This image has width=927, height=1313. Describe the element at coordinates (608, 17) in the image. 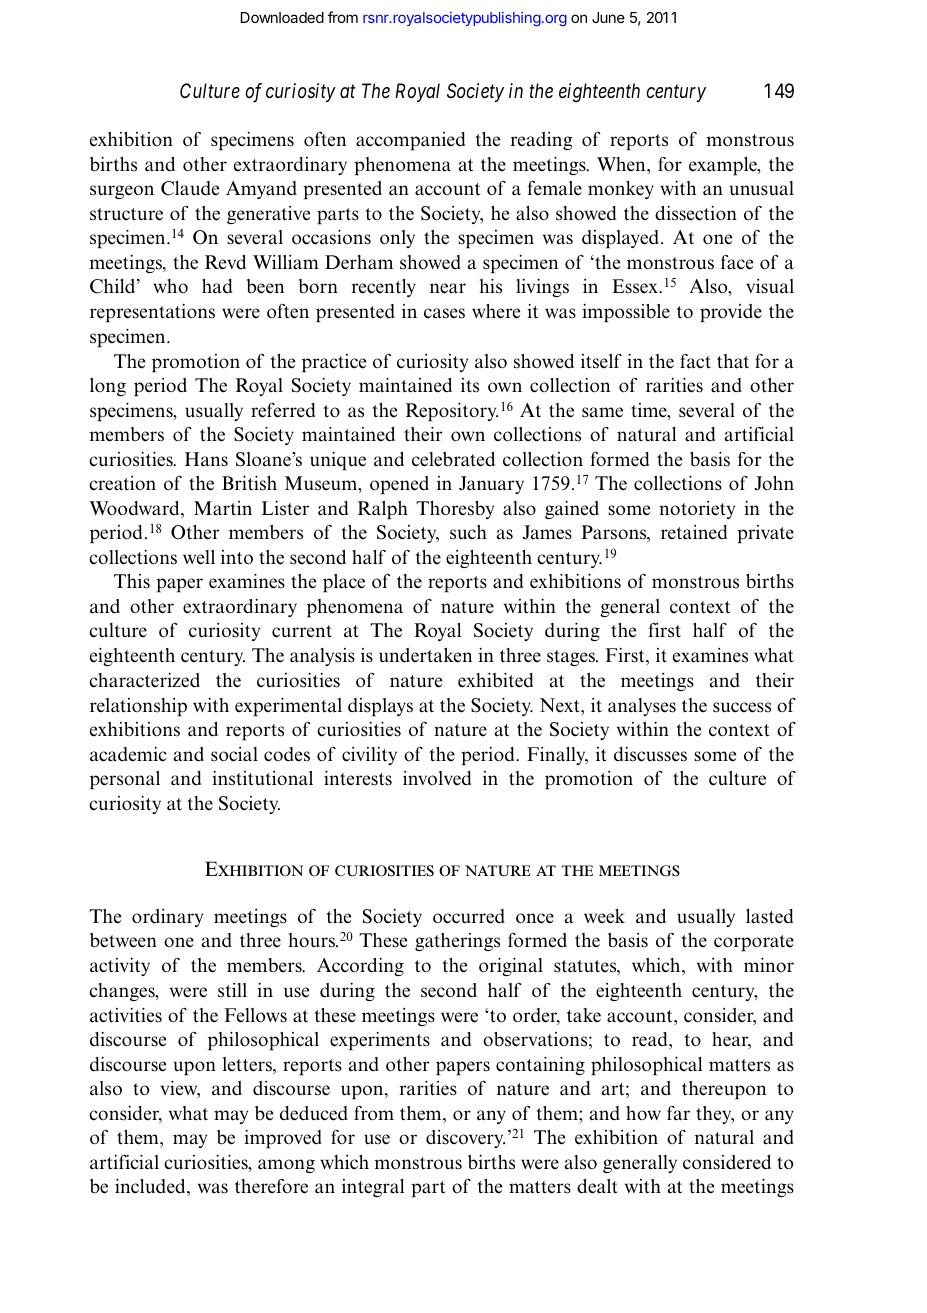

I see `June` at that location.
